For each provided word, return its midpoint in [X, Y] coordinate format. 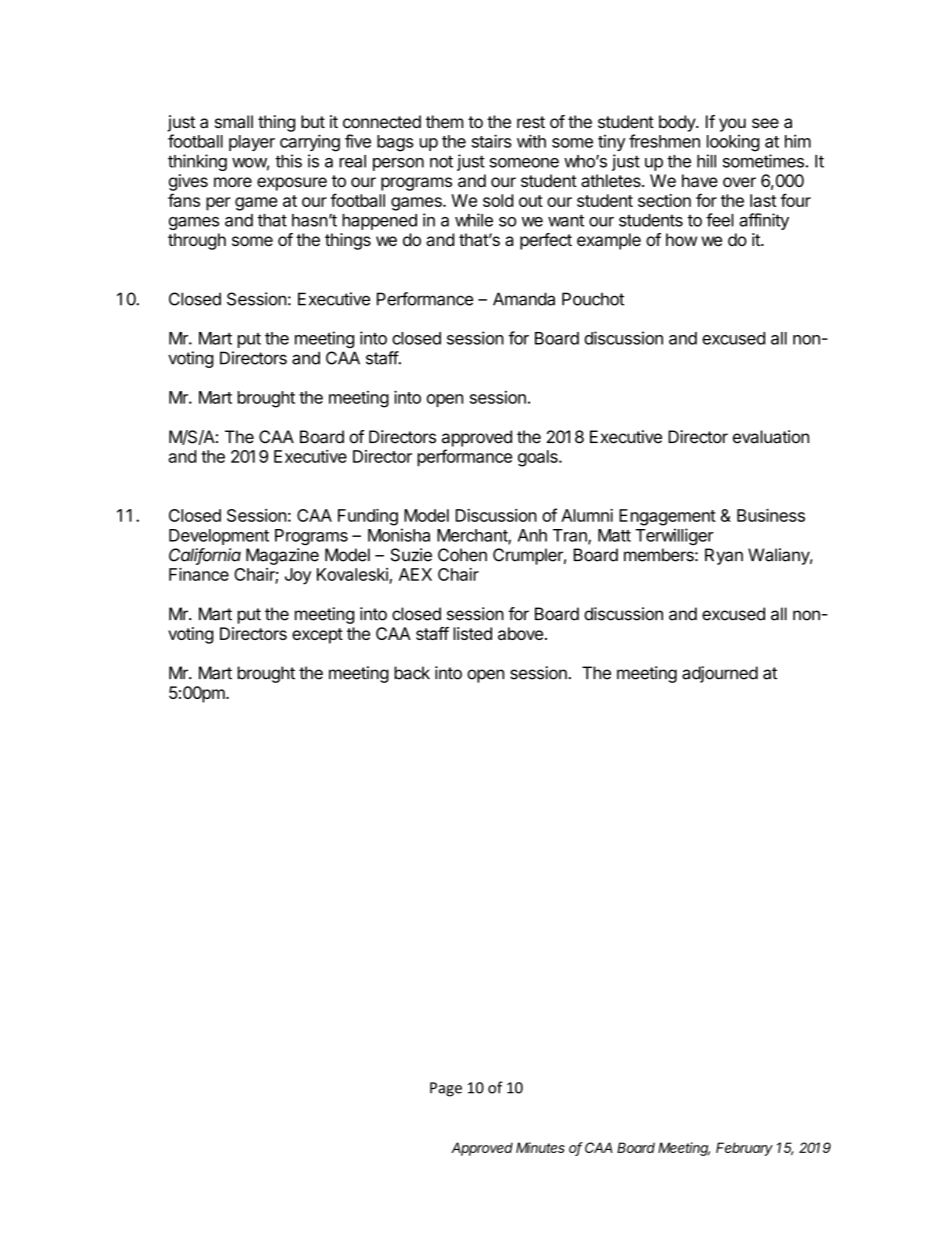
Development [219, 537]
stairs [492, 141]
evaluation [771, 437]
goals [539, 458]
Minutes [540, 1147]
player [252, 143]
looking [733, 143]
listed [472, 633]
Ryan [724, 556]
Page [446, 1089]
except [317, 636]
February [744, 1149]
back [412, 673]
